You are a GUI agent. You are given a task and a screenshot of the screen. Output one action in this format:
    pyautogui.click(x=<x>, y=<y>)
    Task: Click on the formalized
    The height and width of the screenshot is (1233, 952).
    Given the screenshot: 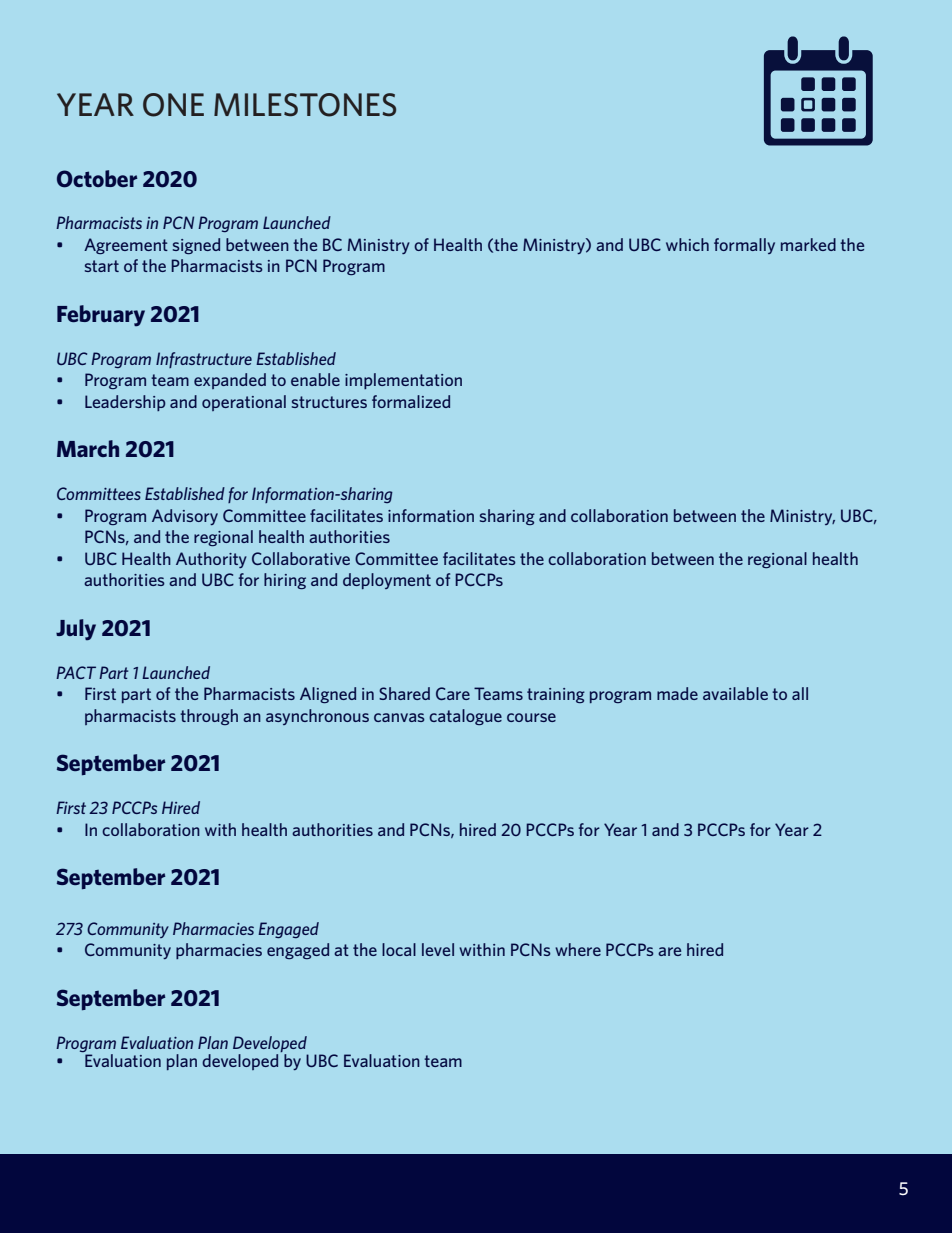 What is the action you would take?
    pyautogui.click(x=411, y=401)
